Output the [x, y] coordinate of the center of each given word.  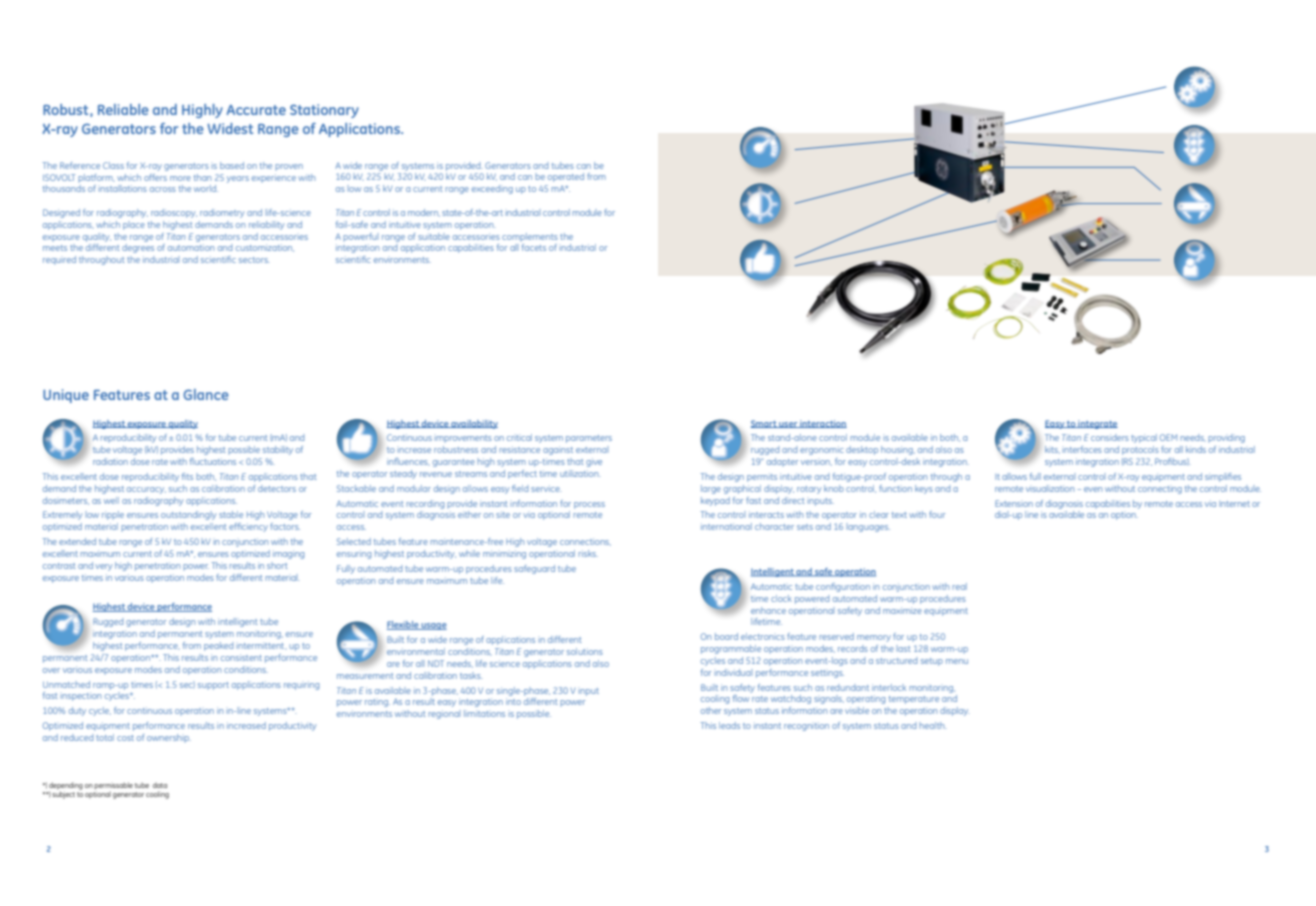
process [589, 505]
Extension [1014, 503]
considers [1110, 437]
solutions [585, 651]
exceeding [492, 189]
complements [530, 237]
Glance [206, 394]
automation [191, 247]
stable [231, 514]
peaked [218, 646]
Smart [764, 424]
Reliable [123, 109]
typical [1144, 438]
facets [534, 247]
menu [957, 661]
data [160, 785]
